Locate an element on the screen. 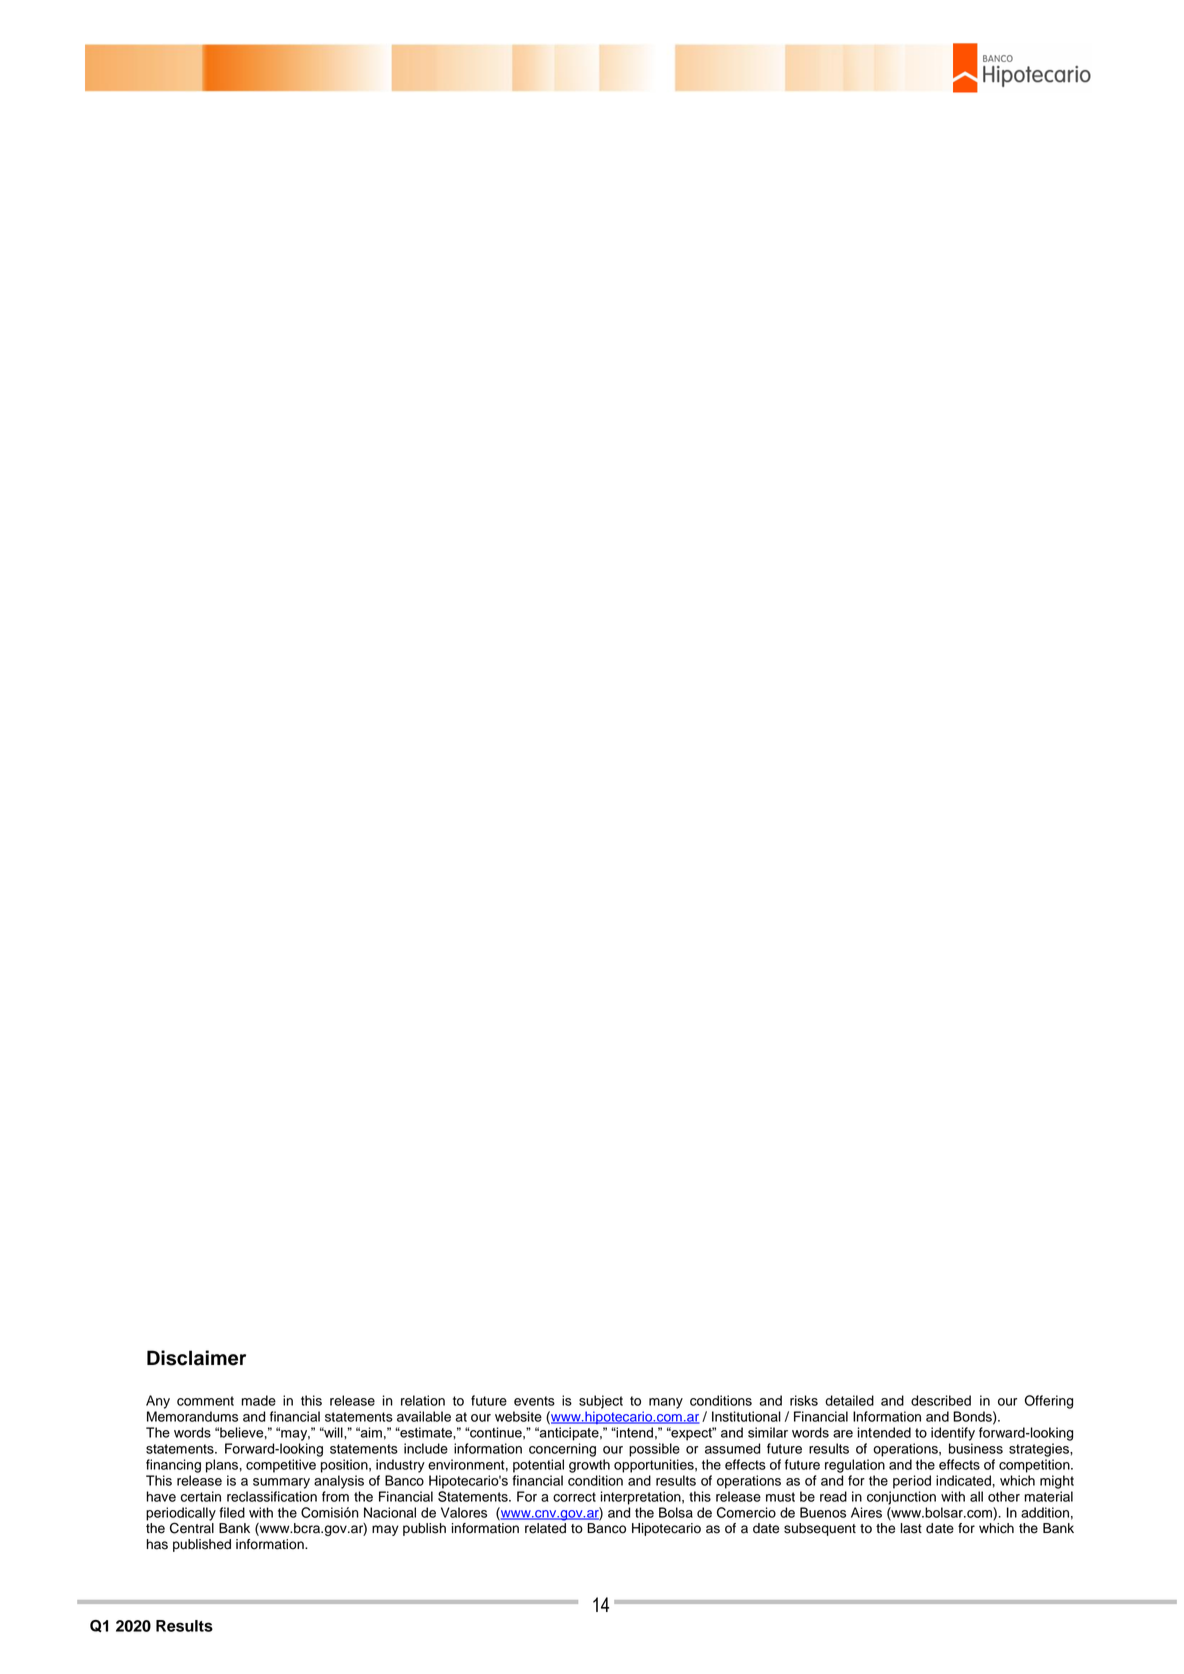 This screenshot has width=1184, height=1674. might is located at coordinates (1057, 1482).
